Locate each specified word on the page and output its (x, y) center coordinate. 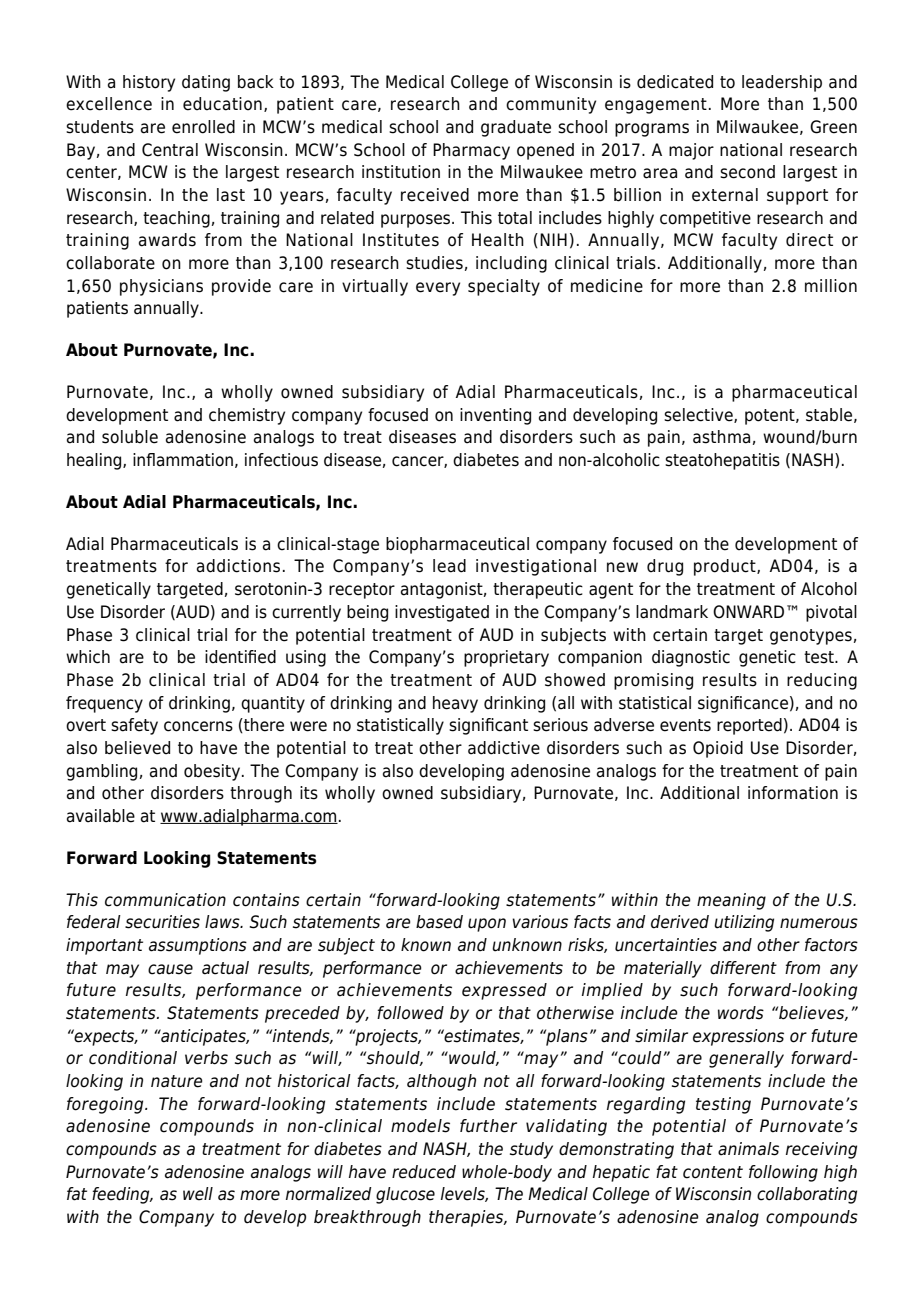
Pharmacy (471, 151)
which (88, 657)
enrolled (203, 127)
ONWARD (748, 612)
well (198, 1194)
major (691, 151)
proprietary (506, 658)
